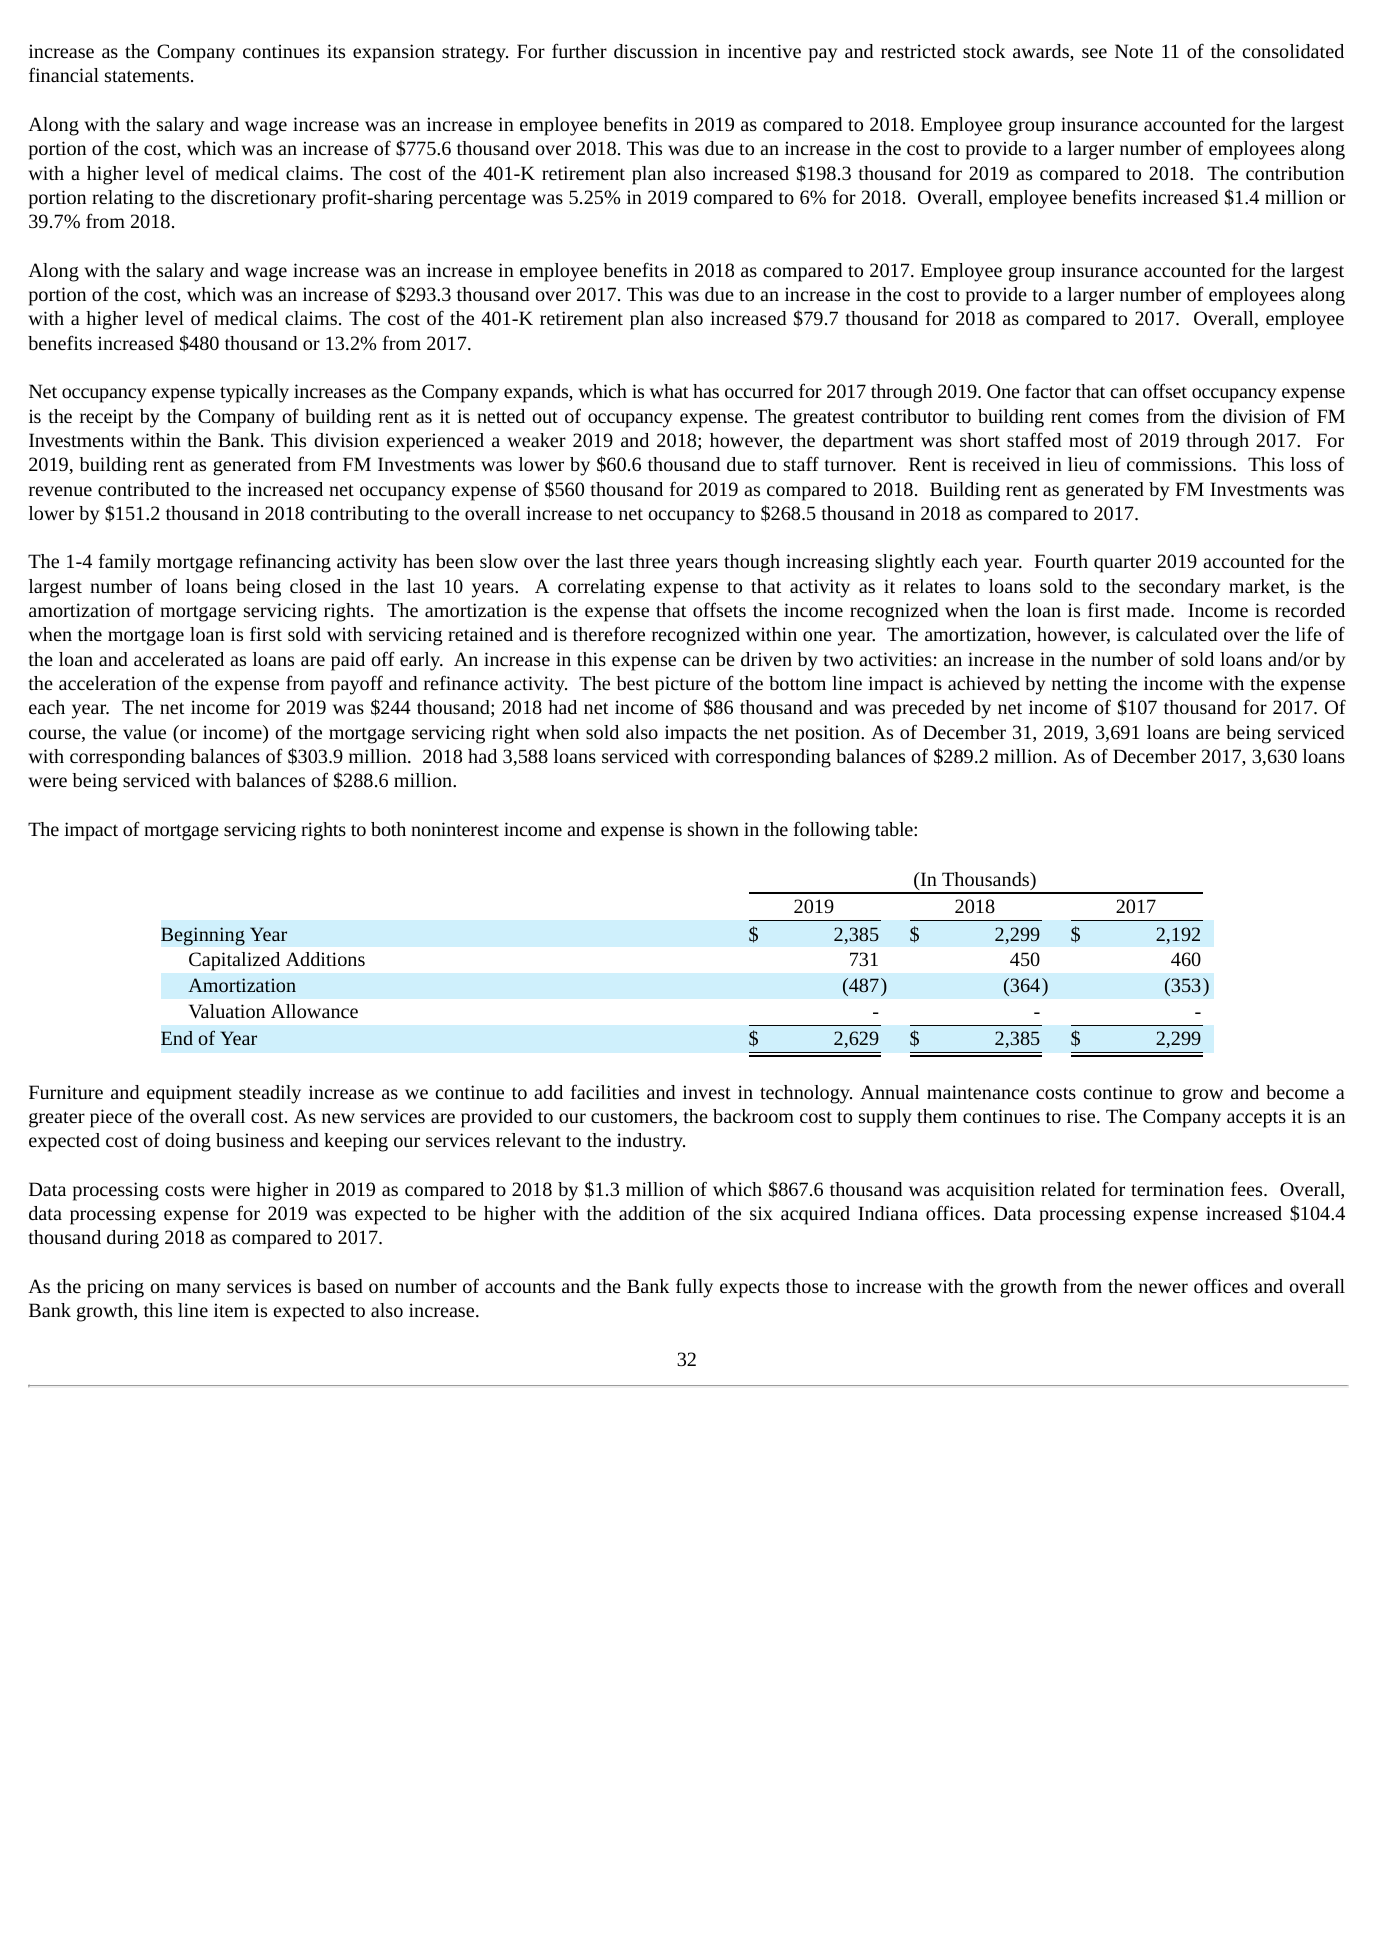 This document has height=1942, width=1373. Describe the element at coordinates (198, 1290) in the document. I see `many` at that location.
